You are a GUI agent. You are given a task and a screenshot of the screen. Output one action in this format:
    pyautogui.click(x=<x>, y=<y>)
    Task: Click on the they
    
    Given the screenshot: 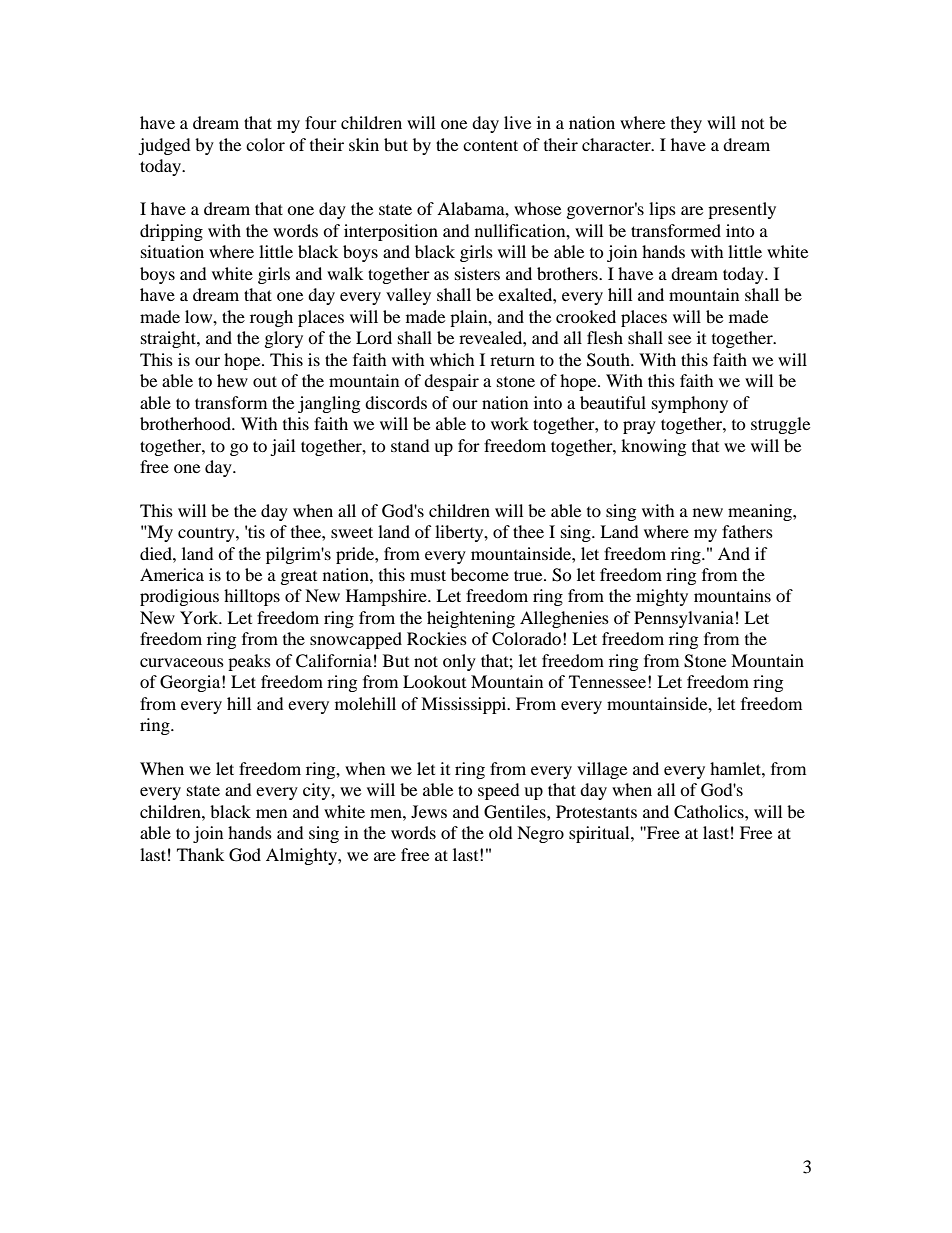 What is the action you would take?
    pyautogui.click(x=686, y=124)
